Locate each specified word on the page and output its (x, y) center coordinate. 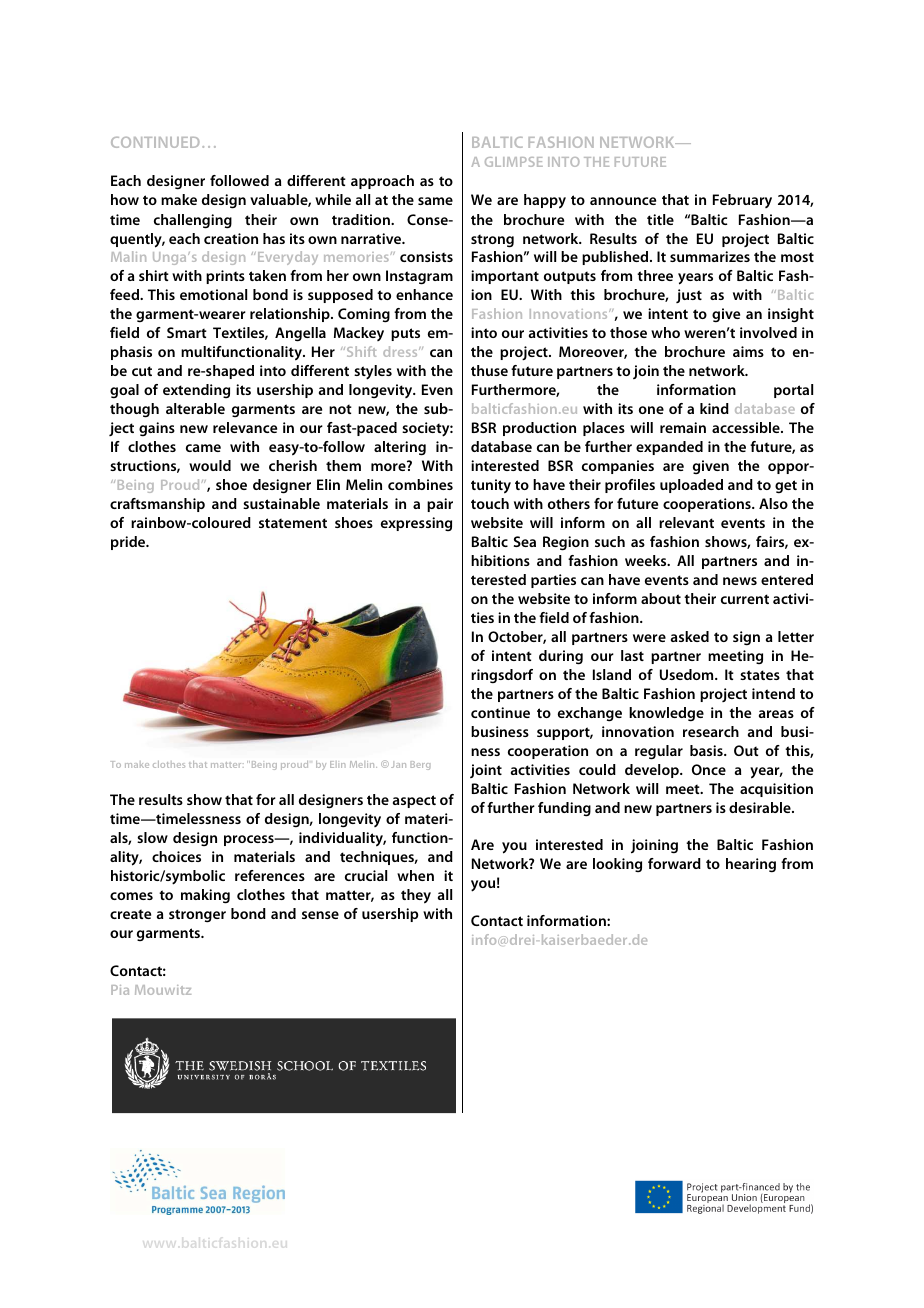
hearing (751, 865)
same (435, 201)
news (740, 581)
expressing (416, 524)
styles (373, 372)
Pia (120, 990)
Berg (420, 765)
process (250, 840)
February (742, 201)
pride (129, 543)
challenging (193, 221)
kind (714, 408)
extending (196, 391)
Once (709, 769)
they (416, 896)
